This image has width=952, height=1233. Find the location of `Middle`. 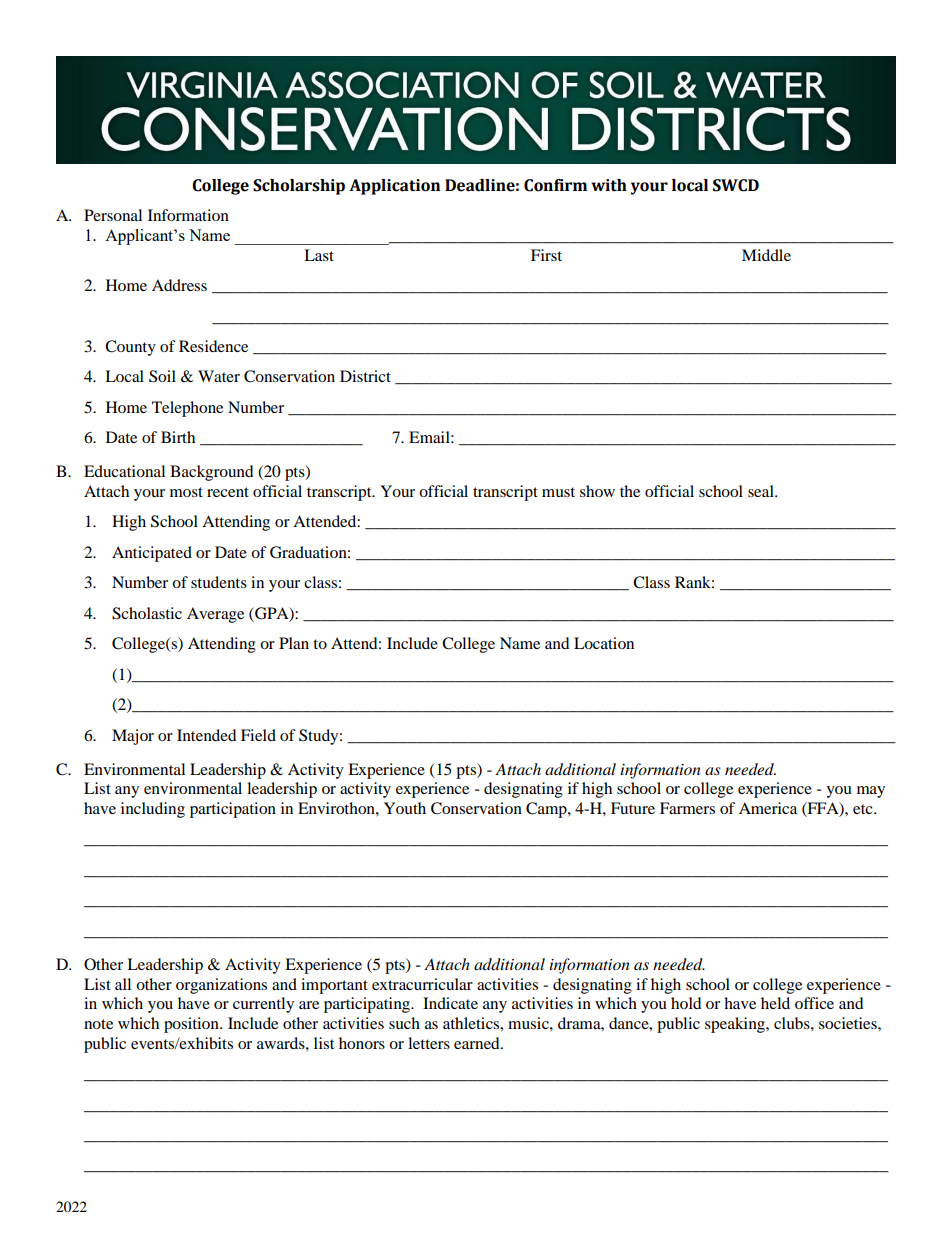

Middle is located at coordinates (766, 255).
